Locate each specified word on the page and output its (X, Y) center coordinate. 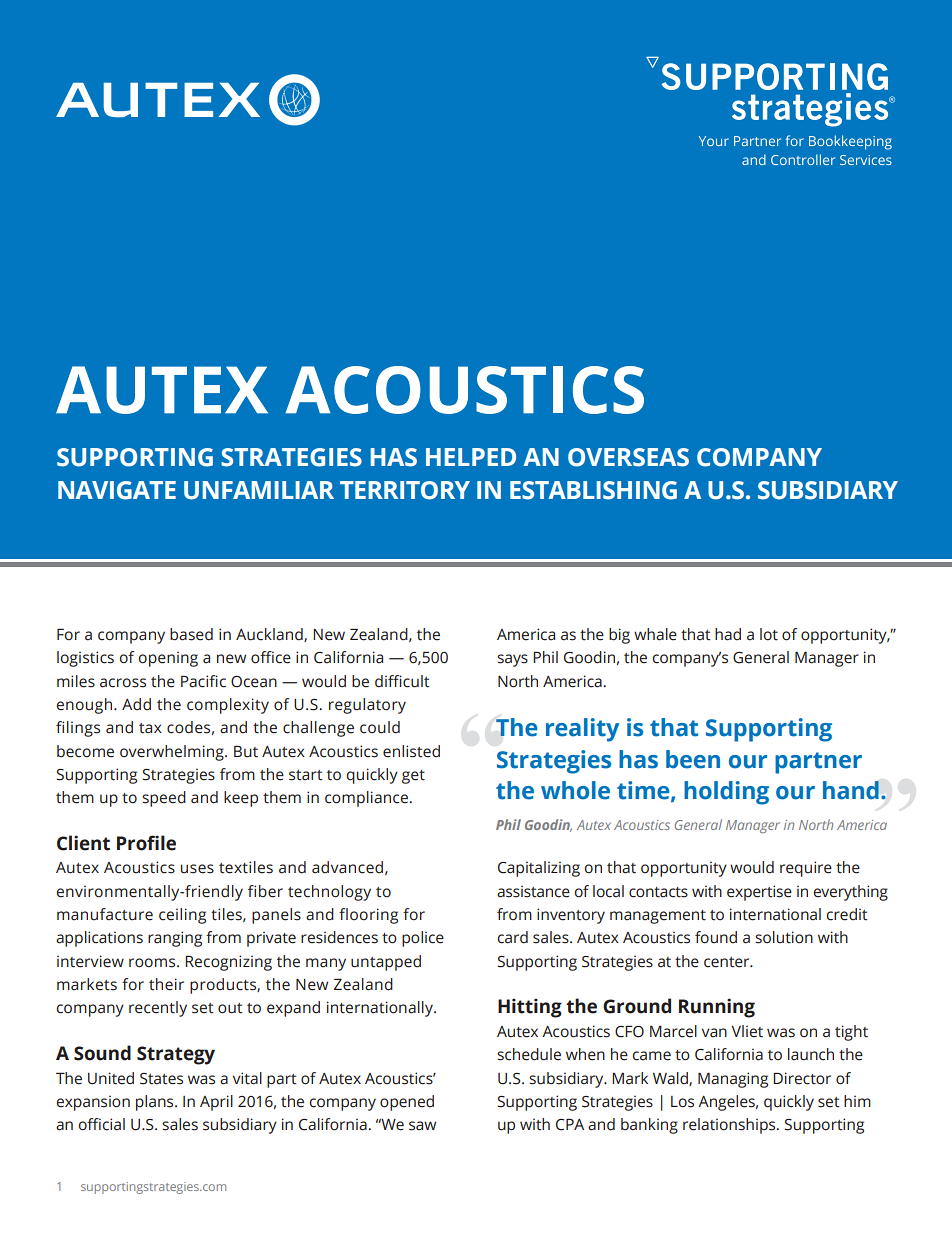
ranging (175, 939)
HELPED (471, 457)
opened (407, 1103)
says (512, 660)
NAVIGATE (117, 490)
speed (164, 799)
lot (769, 634)
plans (156, 1103)
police (423, 939)
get (413, 777)
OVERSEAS (628, 457)
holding (726, 793)
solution (784, 937)
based (191, 634)
